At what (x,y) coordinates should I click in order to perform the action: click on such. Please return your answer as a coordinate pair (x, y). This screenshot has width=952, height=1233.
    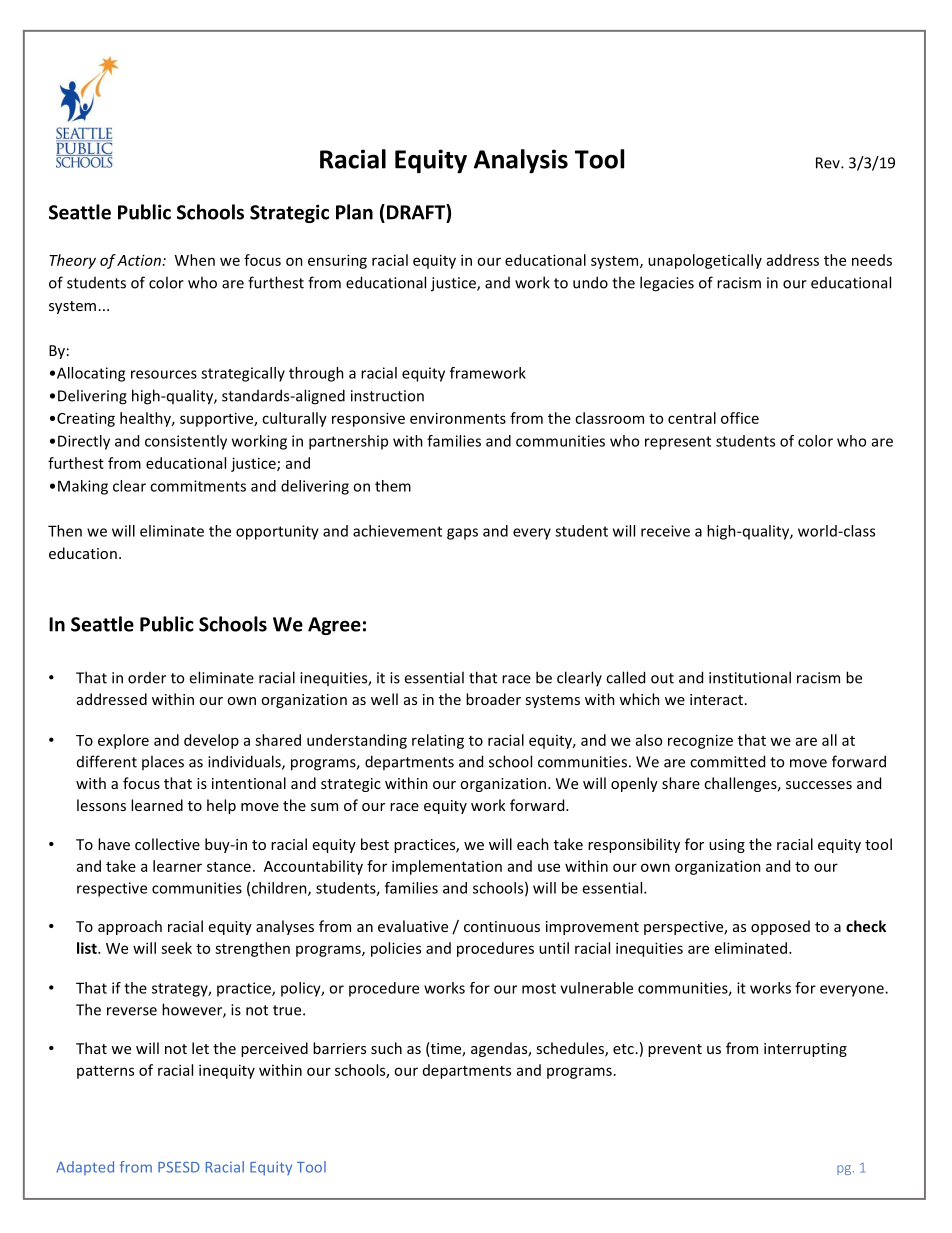
    Looking at the image, I should click on (386, 1048).
